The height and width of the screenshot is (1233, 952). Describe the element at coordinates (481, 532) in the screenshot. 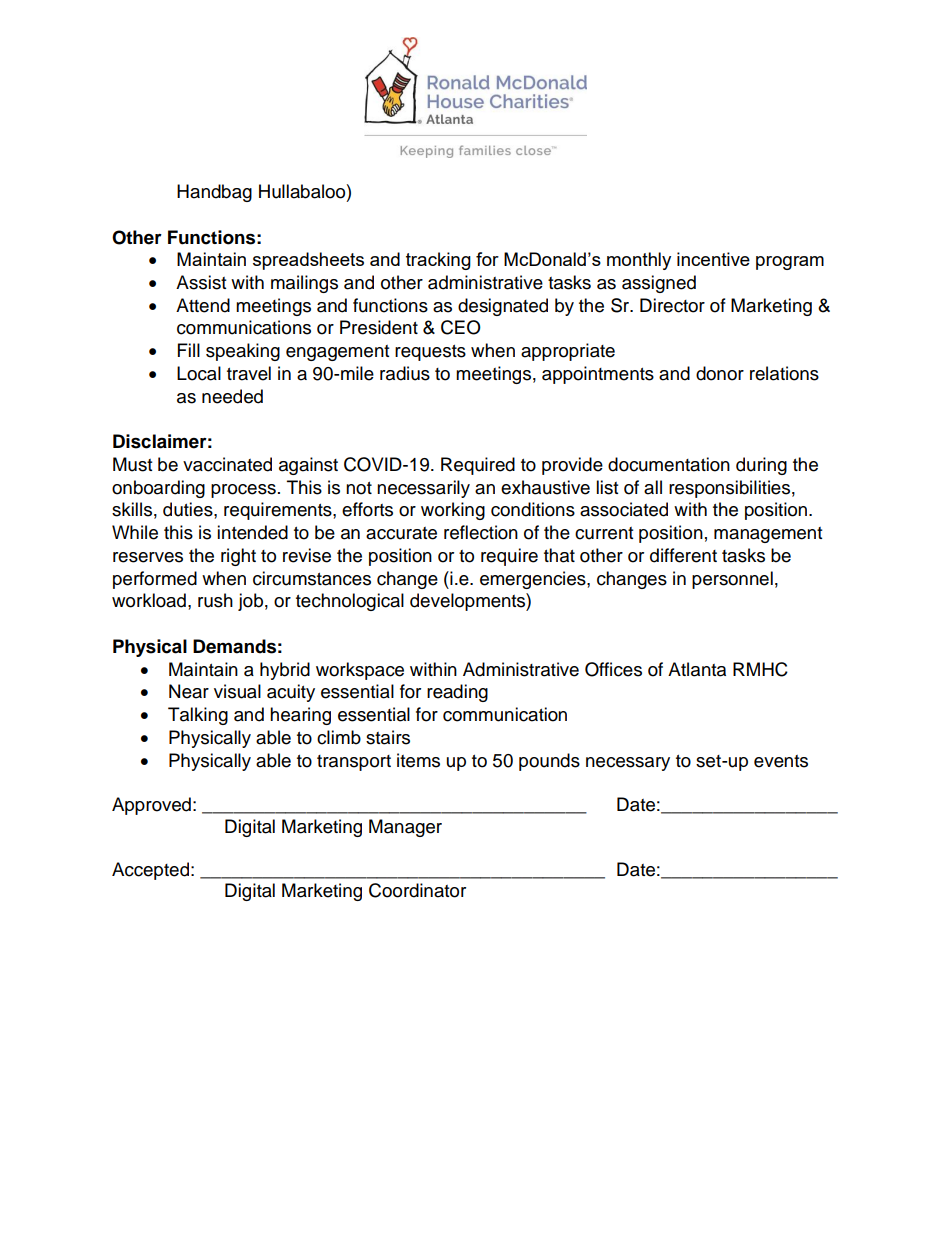

I see `reflection` at that location.
